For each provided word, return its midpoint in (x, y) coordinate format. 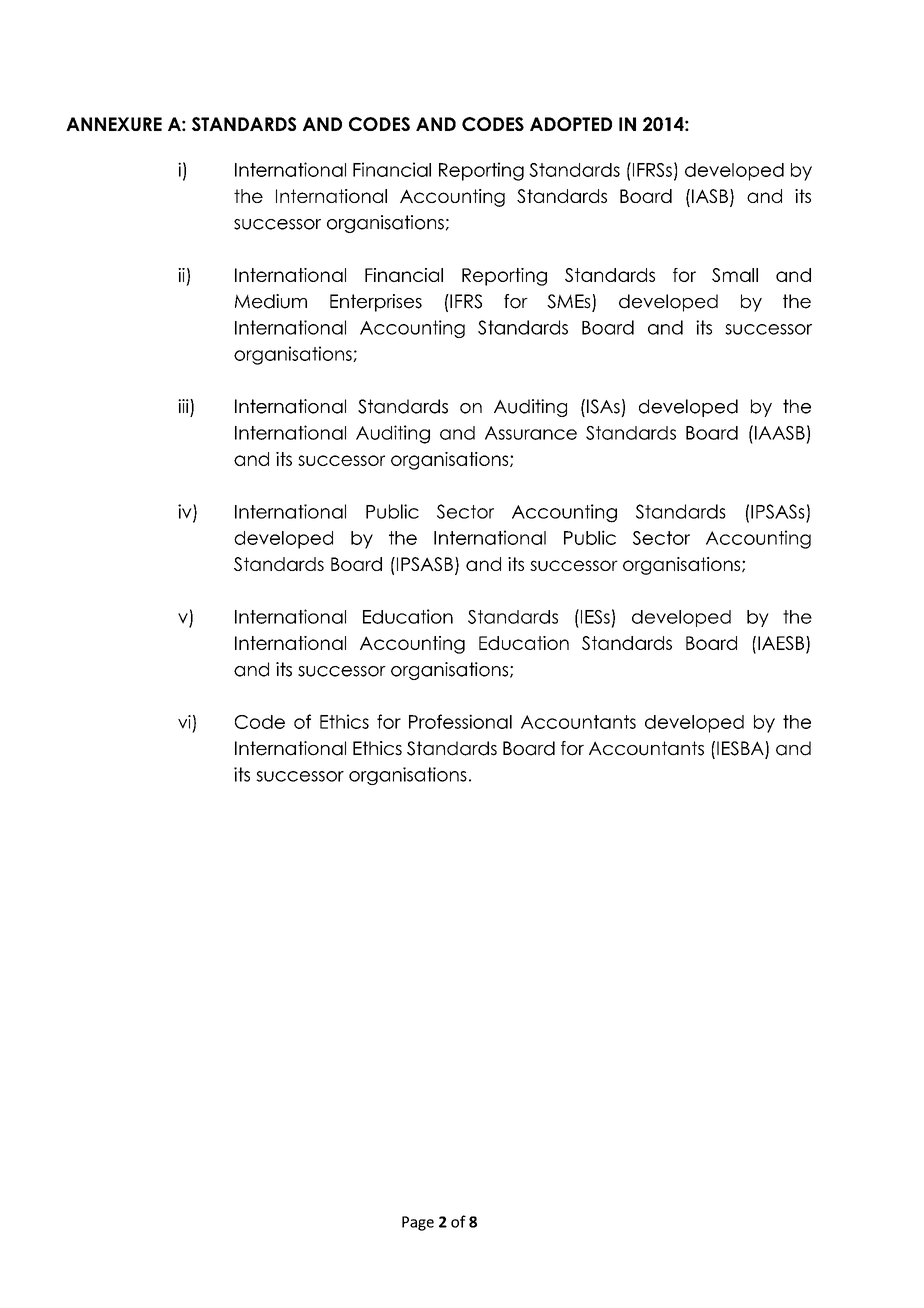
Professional (460, 721)
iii (184, 406)
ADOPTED (571, 124)
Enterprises (376, 303)
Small (735, 275)
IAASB (778, 432)
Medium (271, 301)
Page (418, 1223)
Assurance (531, 433)
